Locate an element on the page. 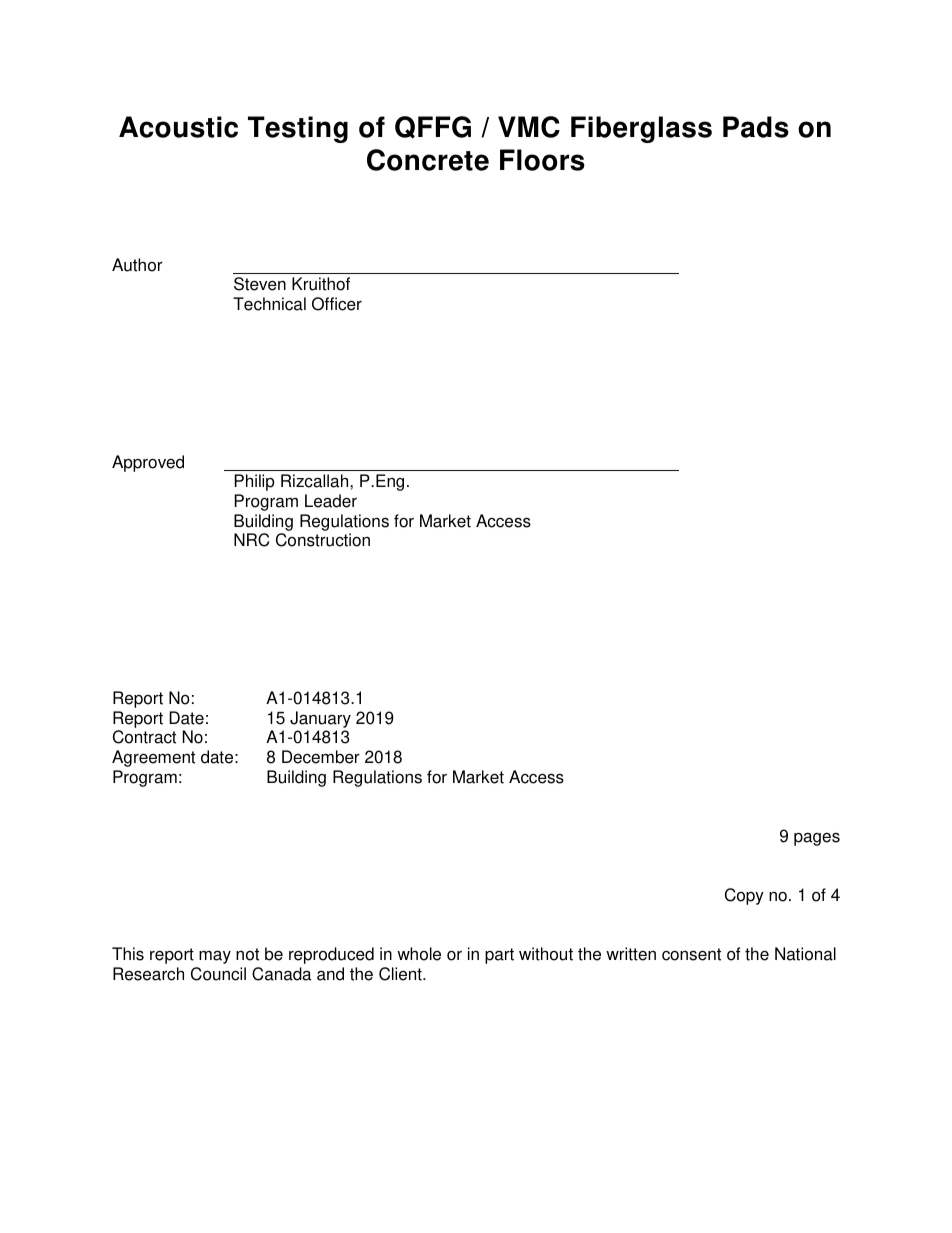 The height and width of the image is (1233, 952). December is located at coordinates (321, 757).
